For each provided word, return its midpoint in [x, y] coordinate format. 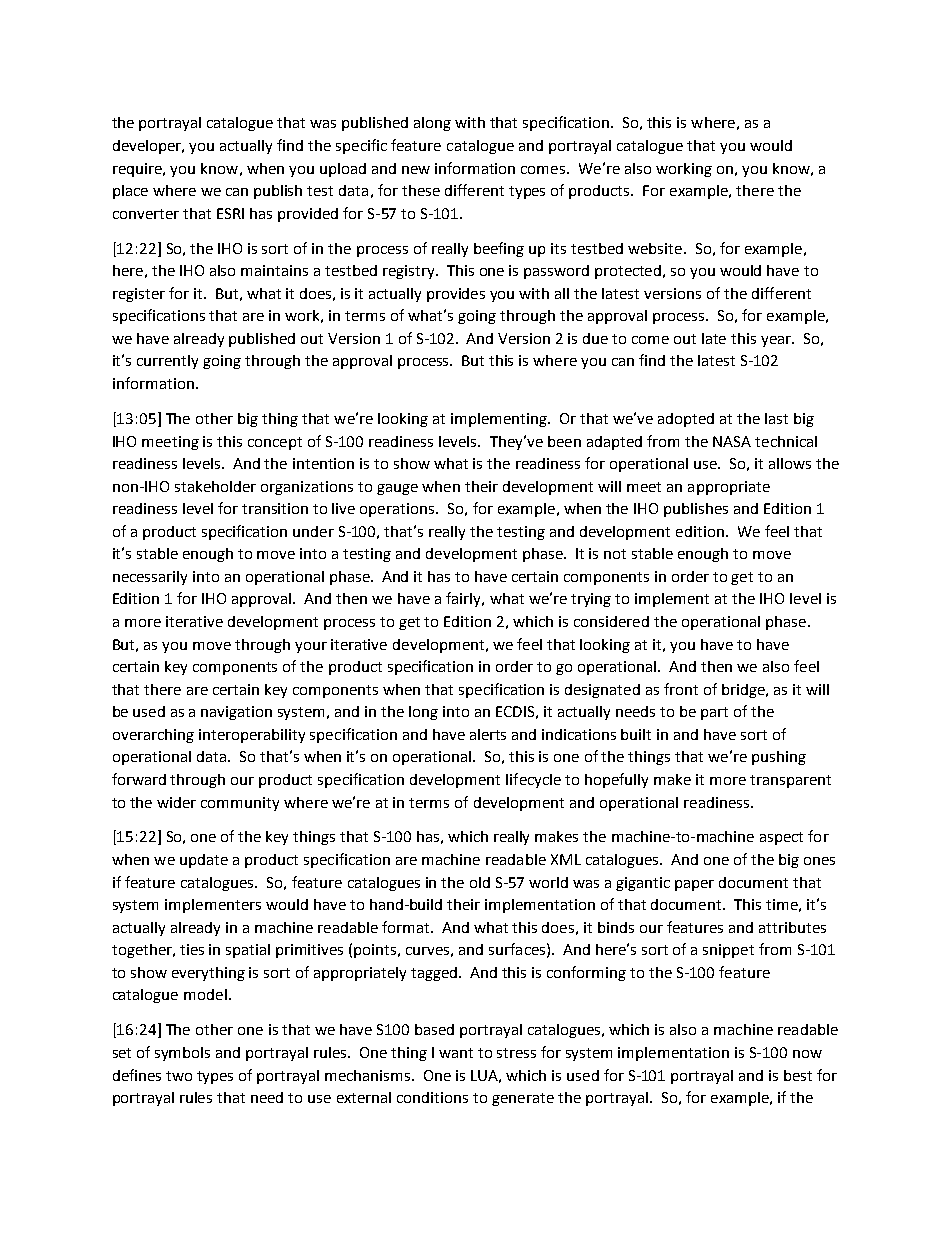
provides [456, 295]
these [421, 190]
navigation [236, 713]
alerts [488, 734]
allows [790, 463]
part [714, 713]
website [655, 248]
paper [694, 885]
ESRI [230, 213]
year [777, 341]
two [179, 1076]
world [548, 882]
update [204, 861]
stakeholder [215, 486]
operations [398, 510]
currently [167, 362]
